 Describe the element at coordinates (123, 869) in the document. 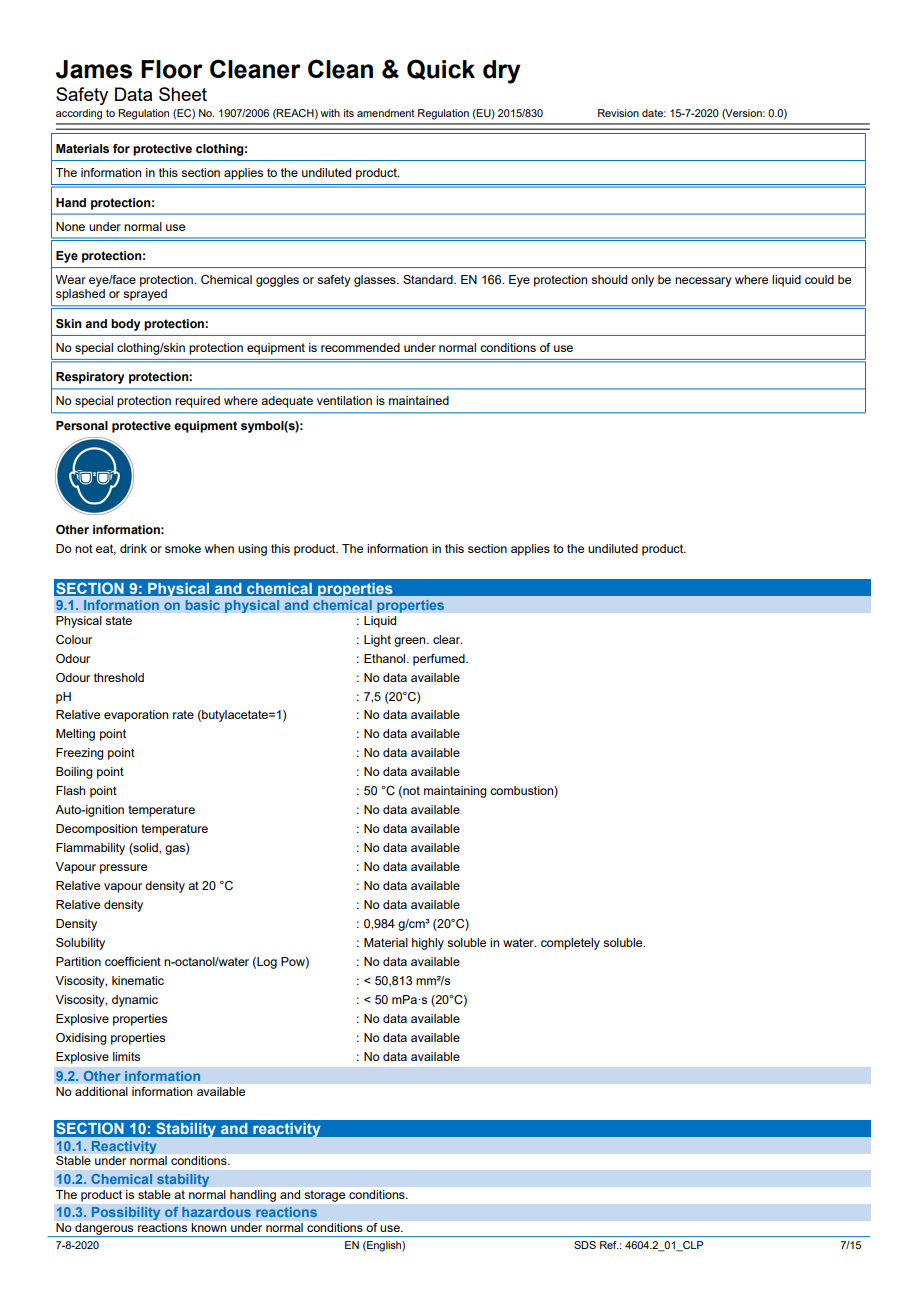

I see `pressure` at that location.
